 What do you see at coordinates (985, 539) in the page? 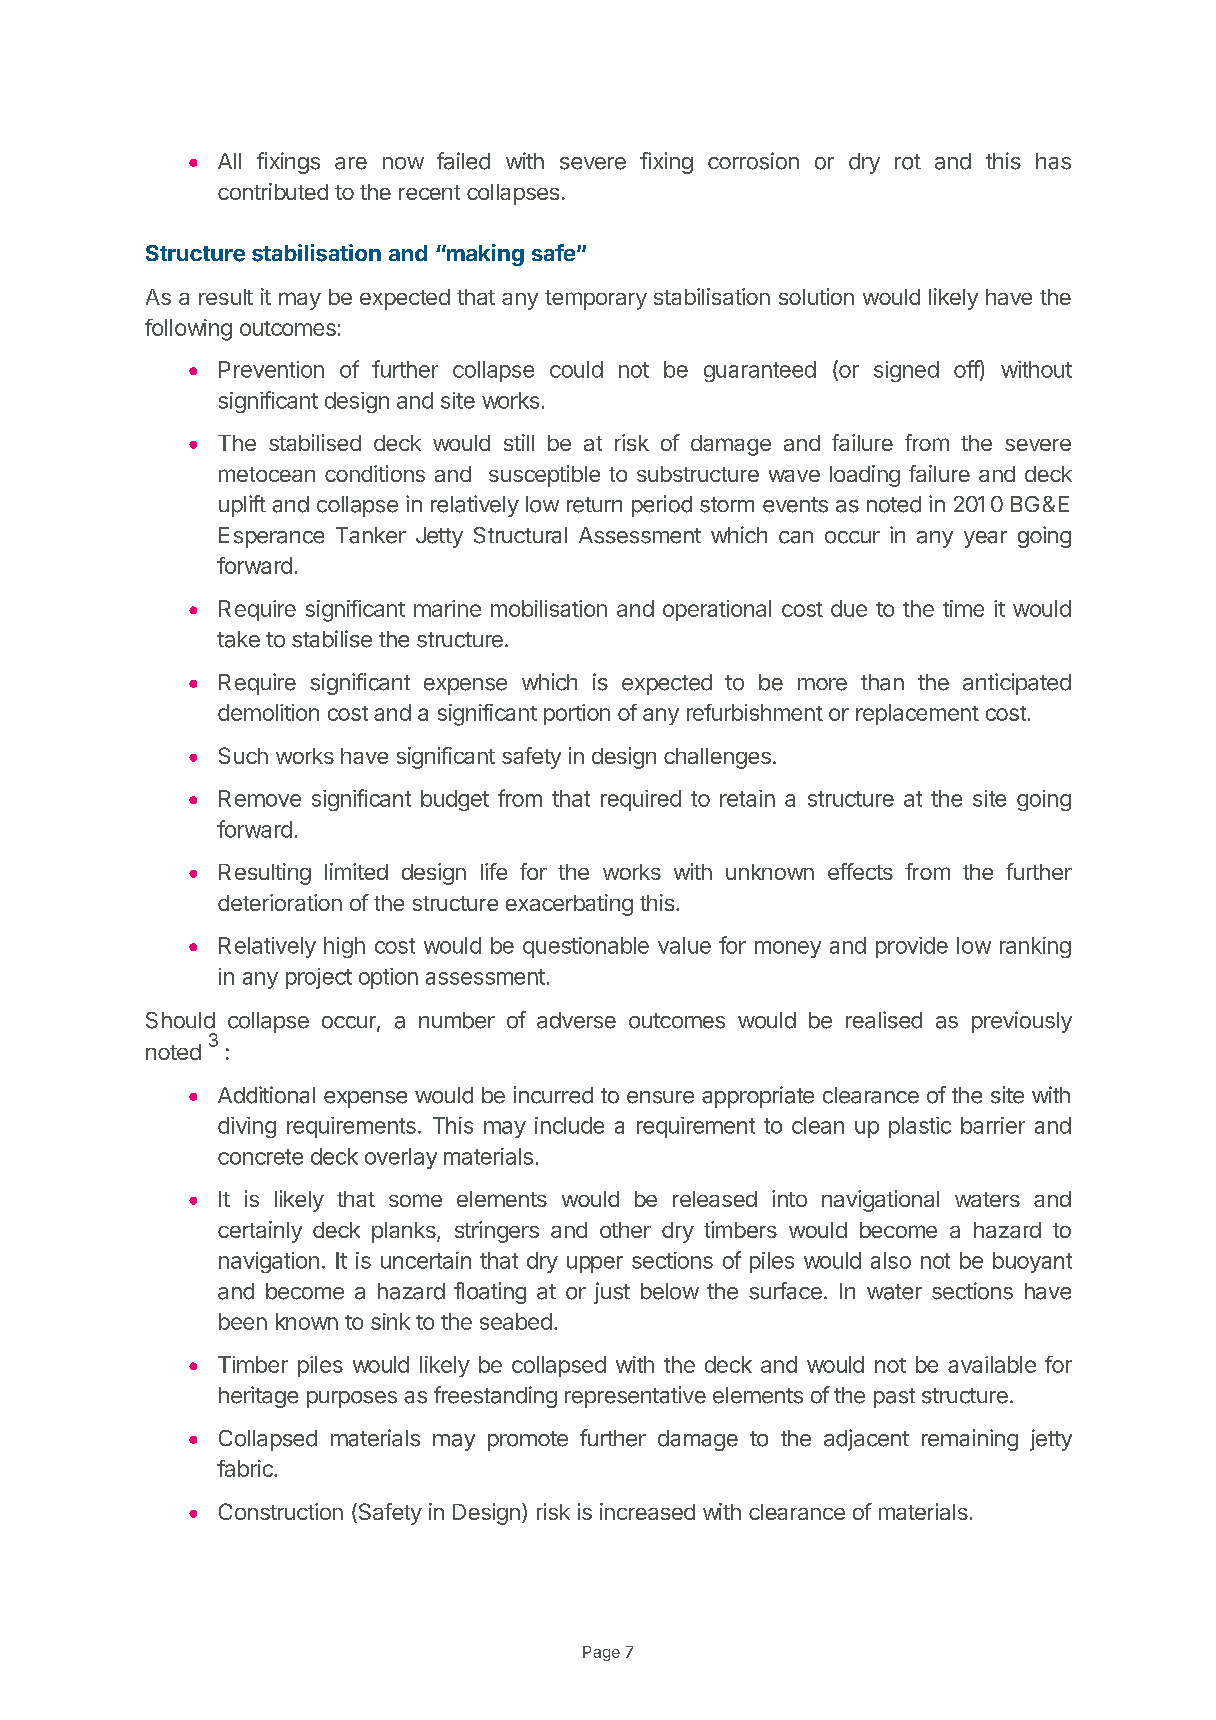
I see `year` at bounding box center [985, 539].
